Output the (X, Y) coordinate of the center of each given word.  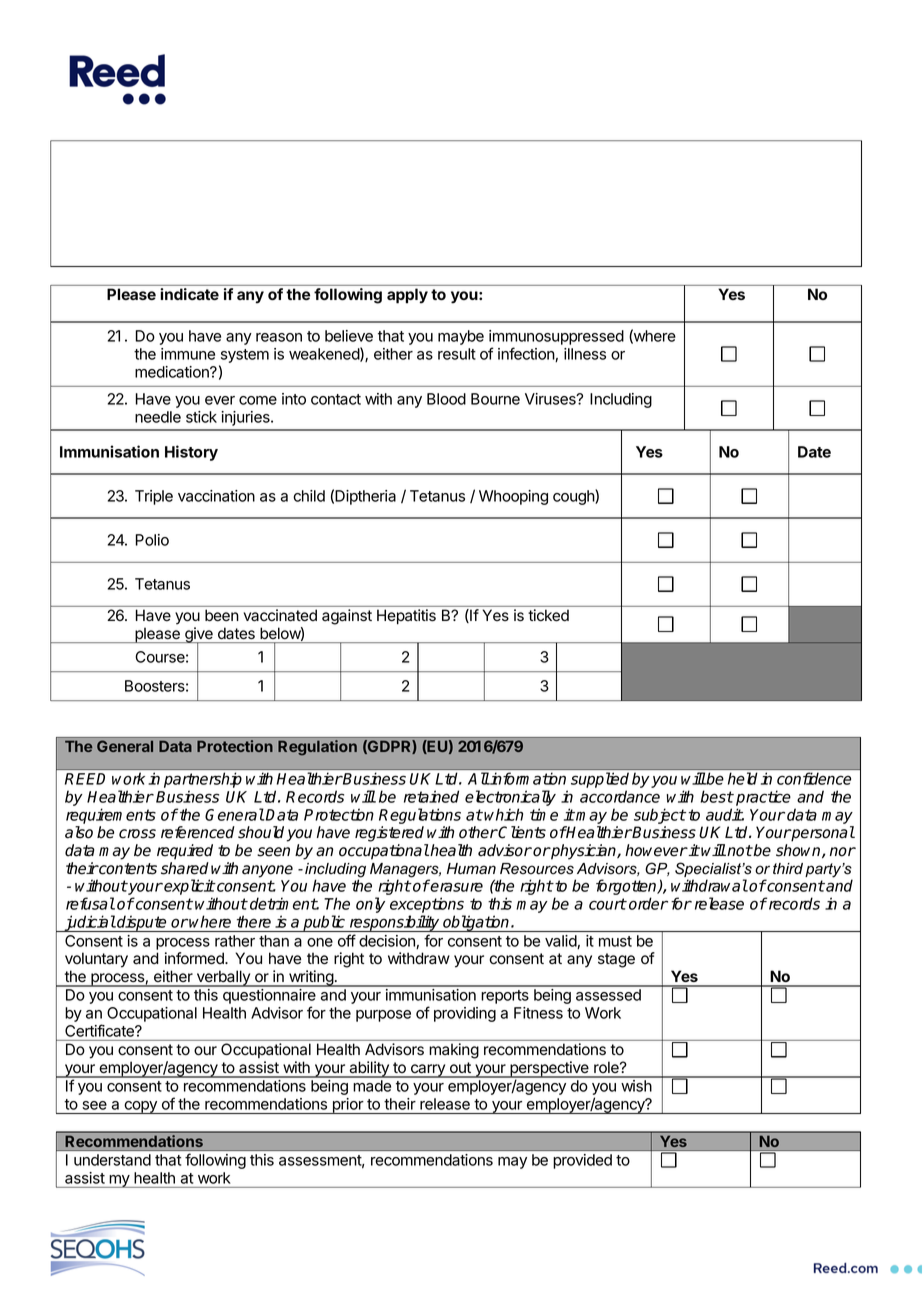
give (199, 636)
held (742, 778)
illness (585, 354)
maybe (461, 337)
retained (431, 796)
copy (140, 1107)
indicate (190, 294)
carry (427, 1071)
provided (583, 1161)
